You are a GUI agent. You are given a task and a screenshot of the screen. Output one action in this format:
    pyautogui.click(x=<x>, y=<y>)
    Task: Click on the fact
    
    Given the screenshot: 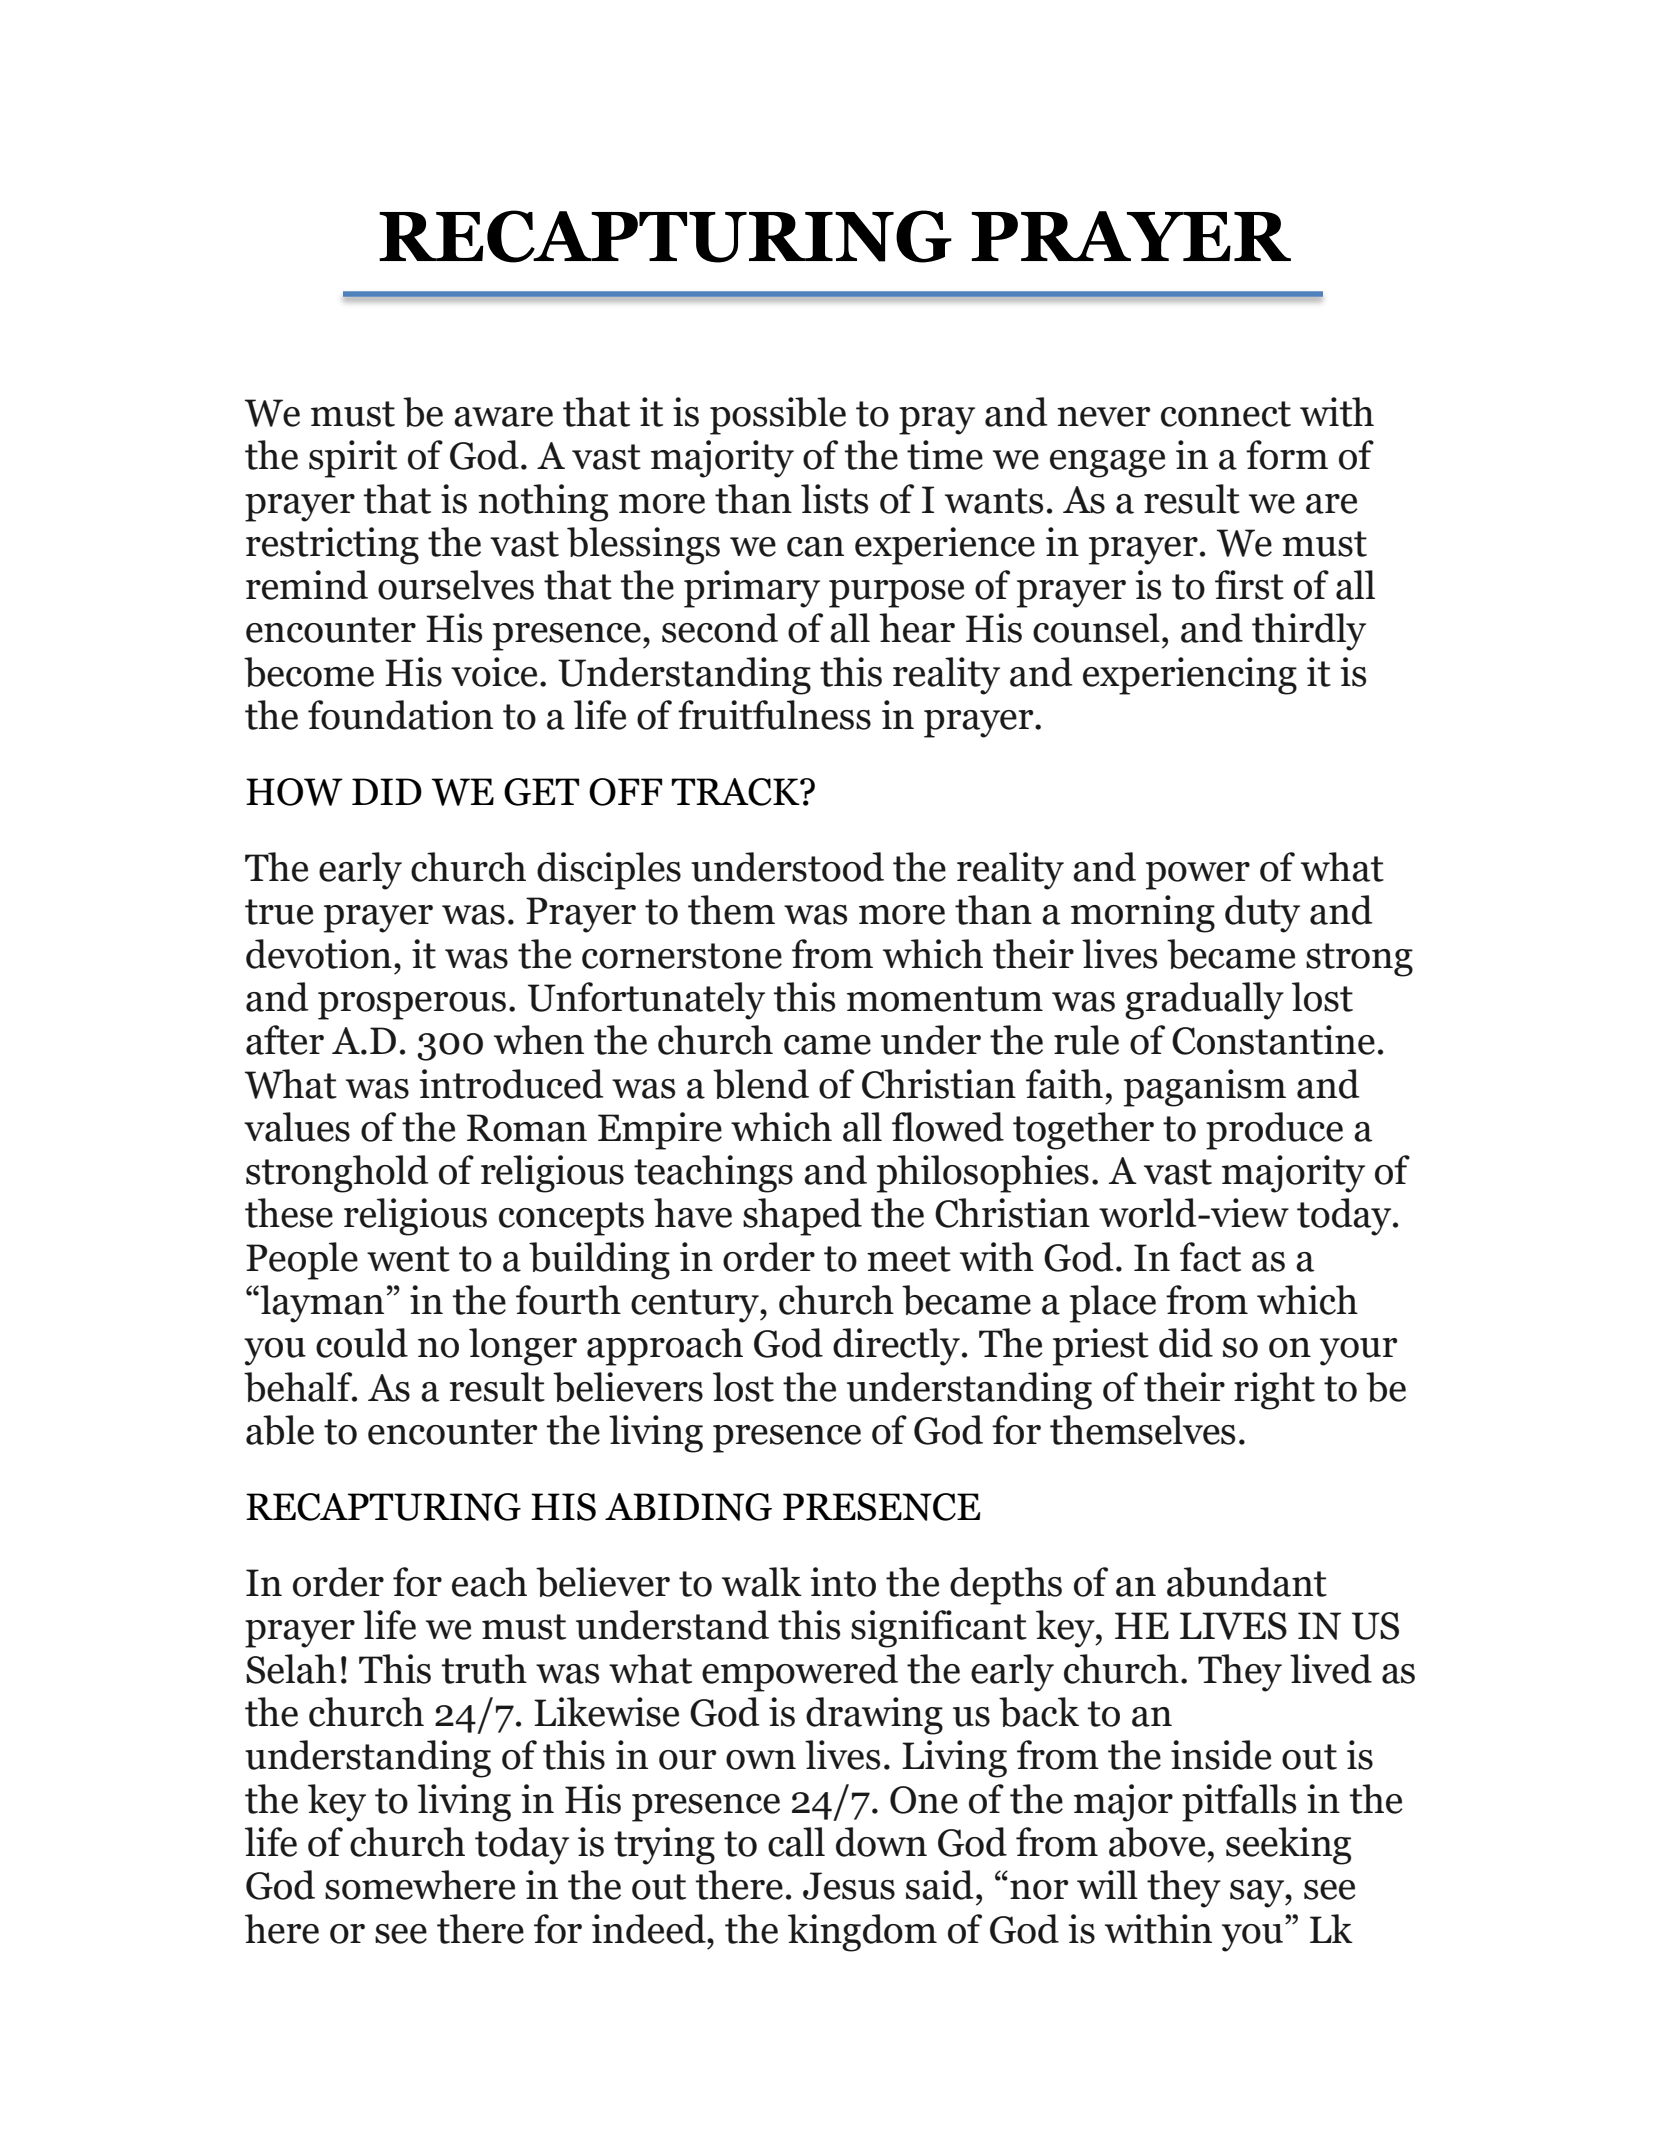 What is the action you would take?
    pyautogui.click(x=1210, y=1257)
